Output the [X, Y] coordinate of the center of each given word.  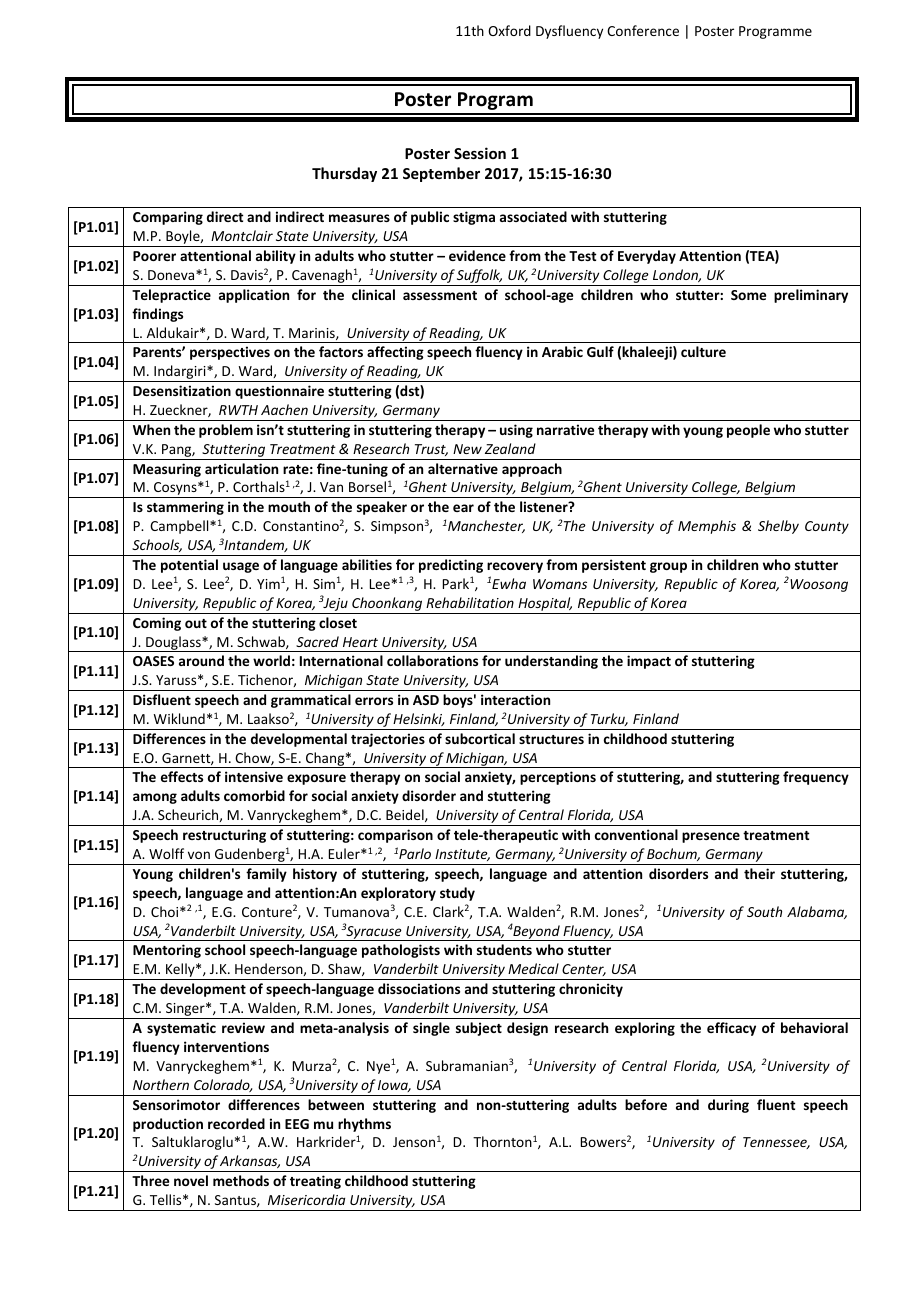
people [748, 431]
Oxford [509, 30]
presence [711, 837]
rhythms [364, 1125]
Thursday [344, 174]
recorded [236, 1123]
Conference [643, 30]
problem [226, 431]
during [728, 1106]
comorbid [254, 795]
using [516, 431]
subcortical [480, 738]
